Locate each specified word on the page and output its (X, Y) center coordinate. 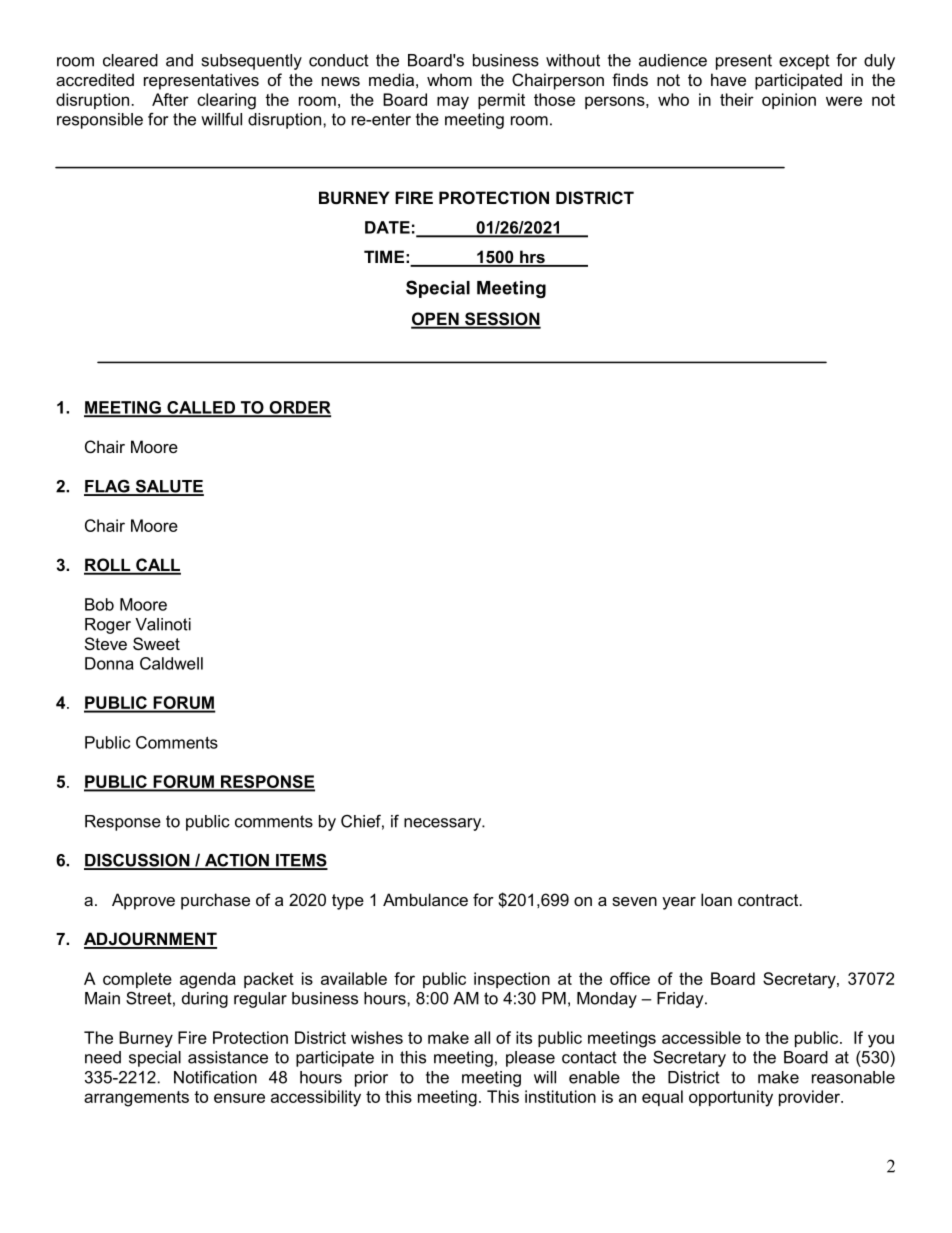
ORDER (299, 408)
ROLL (108, 566)
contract (769, 900)
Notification (215, 1077)
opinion (789, 101)
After (170, 99)
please (530, 1059)
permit (501, 101)
